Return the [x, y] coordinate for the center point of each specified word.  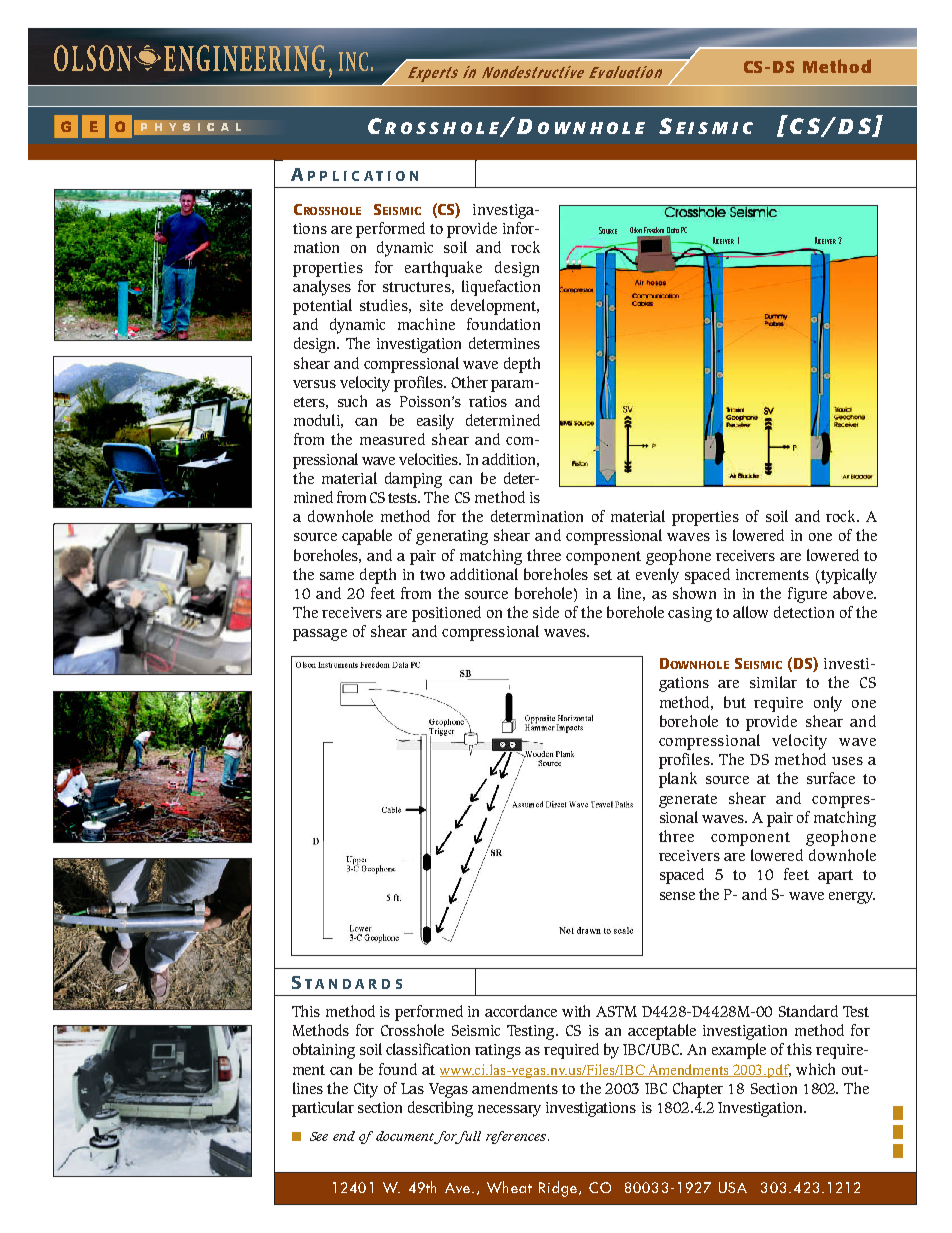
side [546, 612]
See [319, 1136]
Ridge [559, 1189]
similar [773, 682]
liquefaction [501, 288]
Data [673, 231]
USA [733, 1187]
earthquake [443, 269]
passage [320, 635]
